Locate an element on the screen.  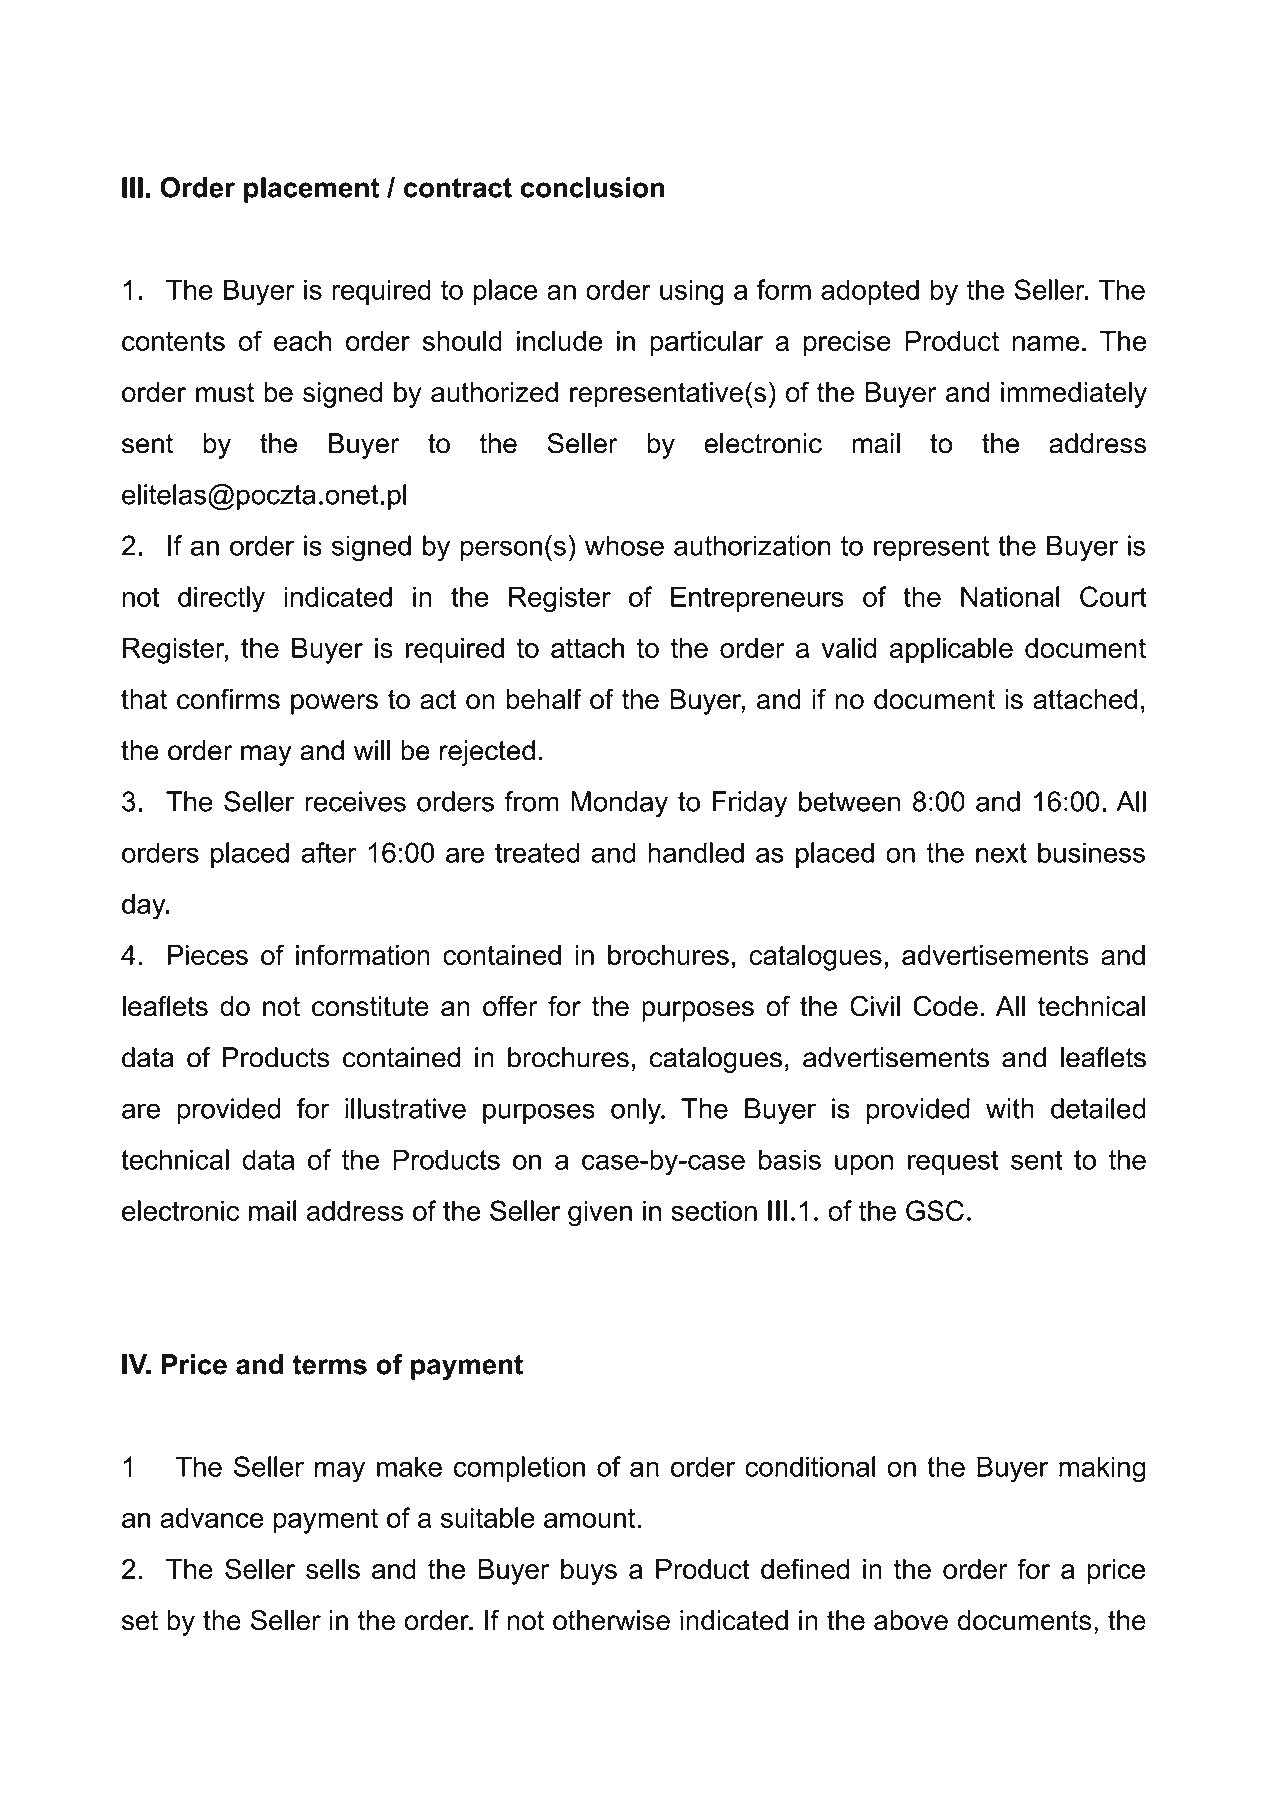
confirms is located at coordinates (228, 699).
